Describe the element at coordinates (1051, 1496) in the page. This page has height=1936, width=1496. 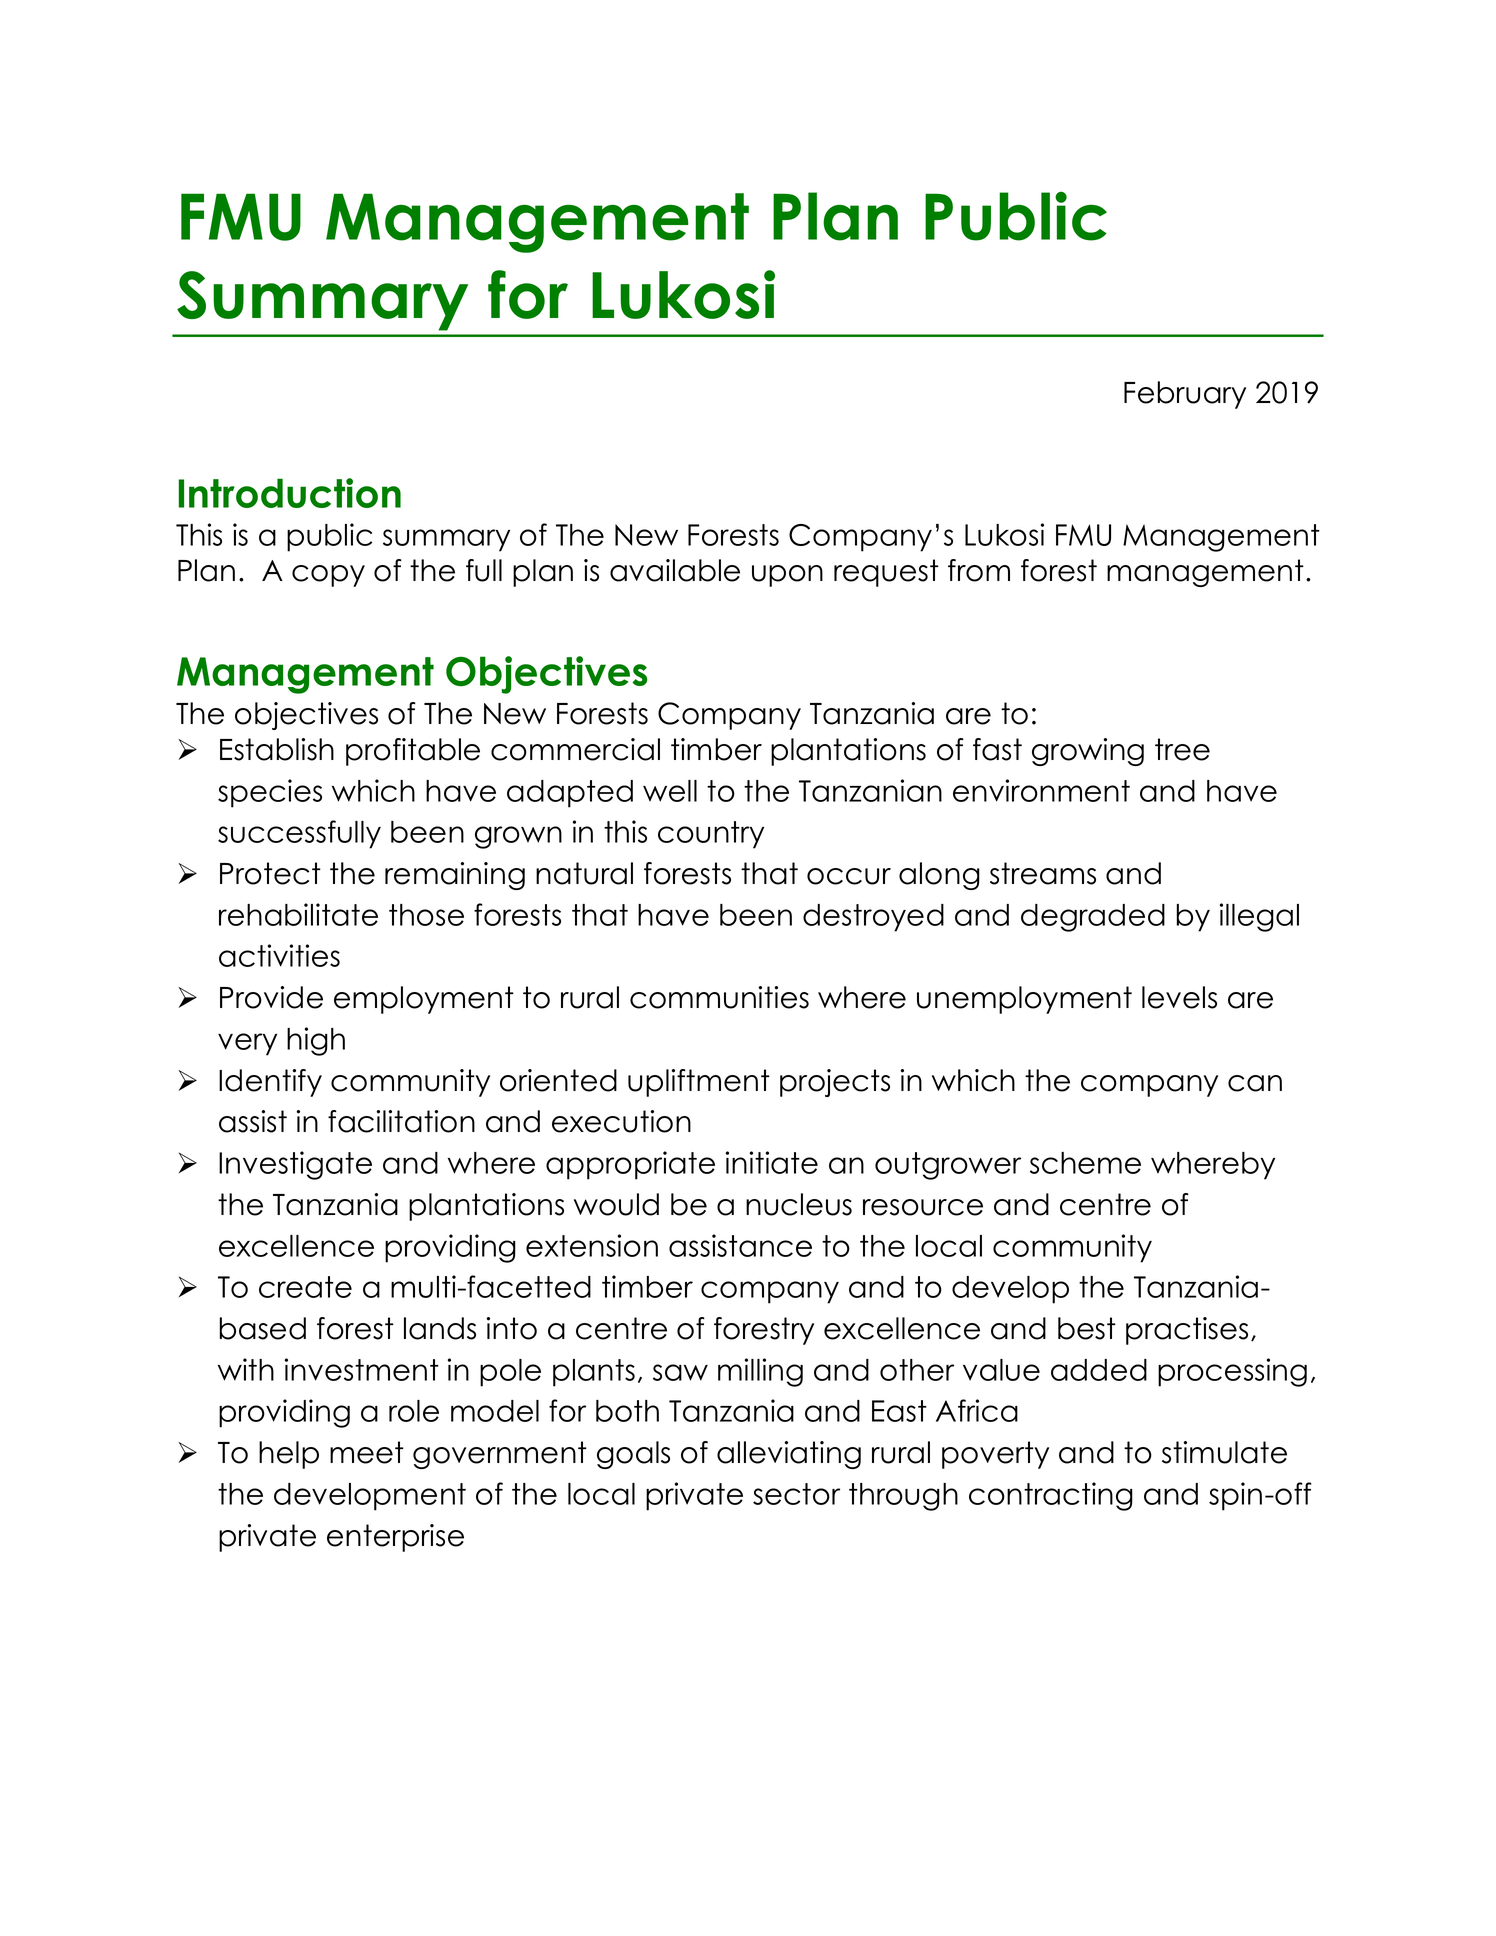
I see `contracting` at that location.
